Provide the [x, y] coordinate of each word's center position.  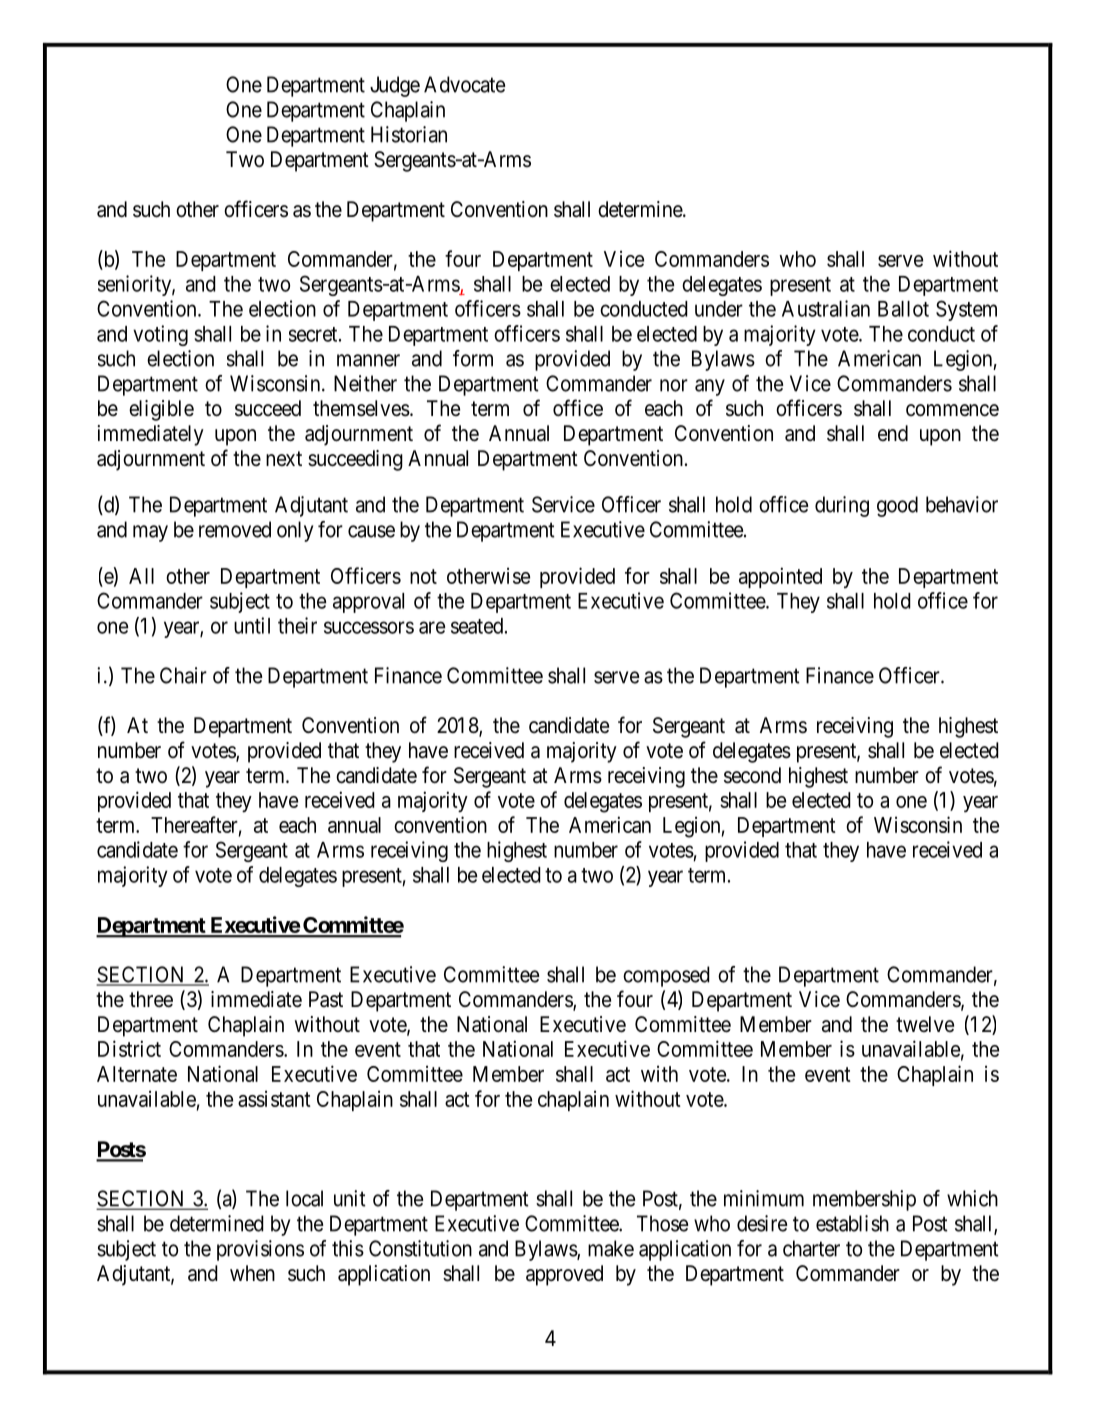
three [151, 999]
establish [852, 1223]
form [473, 358]
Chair [183, 675]
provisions [260, 1250]
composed [666, 976]
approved [564, 1275]
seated [478, 626]
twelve [925, 1024]
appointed [780, 577]
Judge [395, 86]
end [893, 433]
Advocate [464, 84]
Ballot [903, 309]
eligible [161, 410]
